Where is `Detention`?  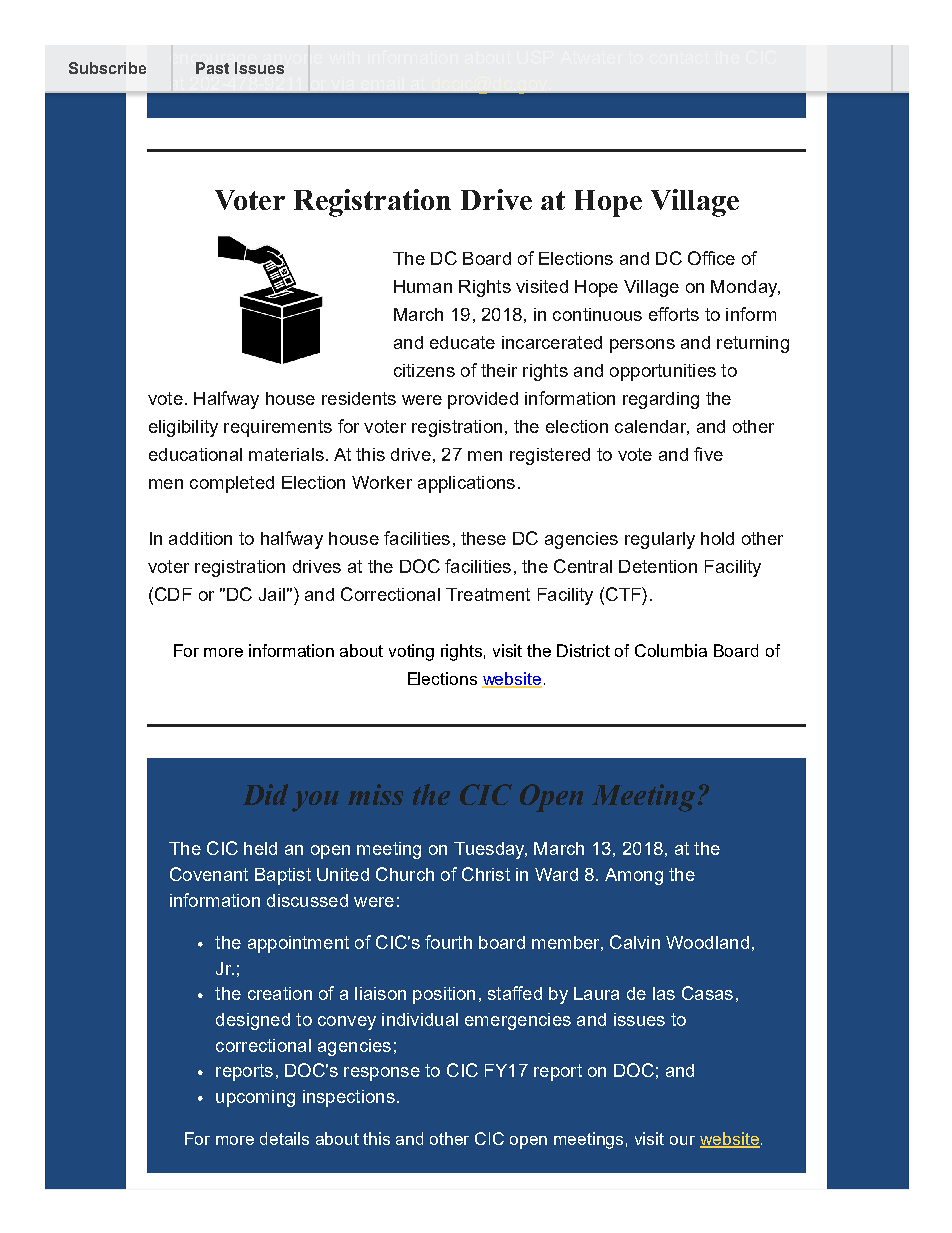
Detention is located at coordinates (658, 566).
